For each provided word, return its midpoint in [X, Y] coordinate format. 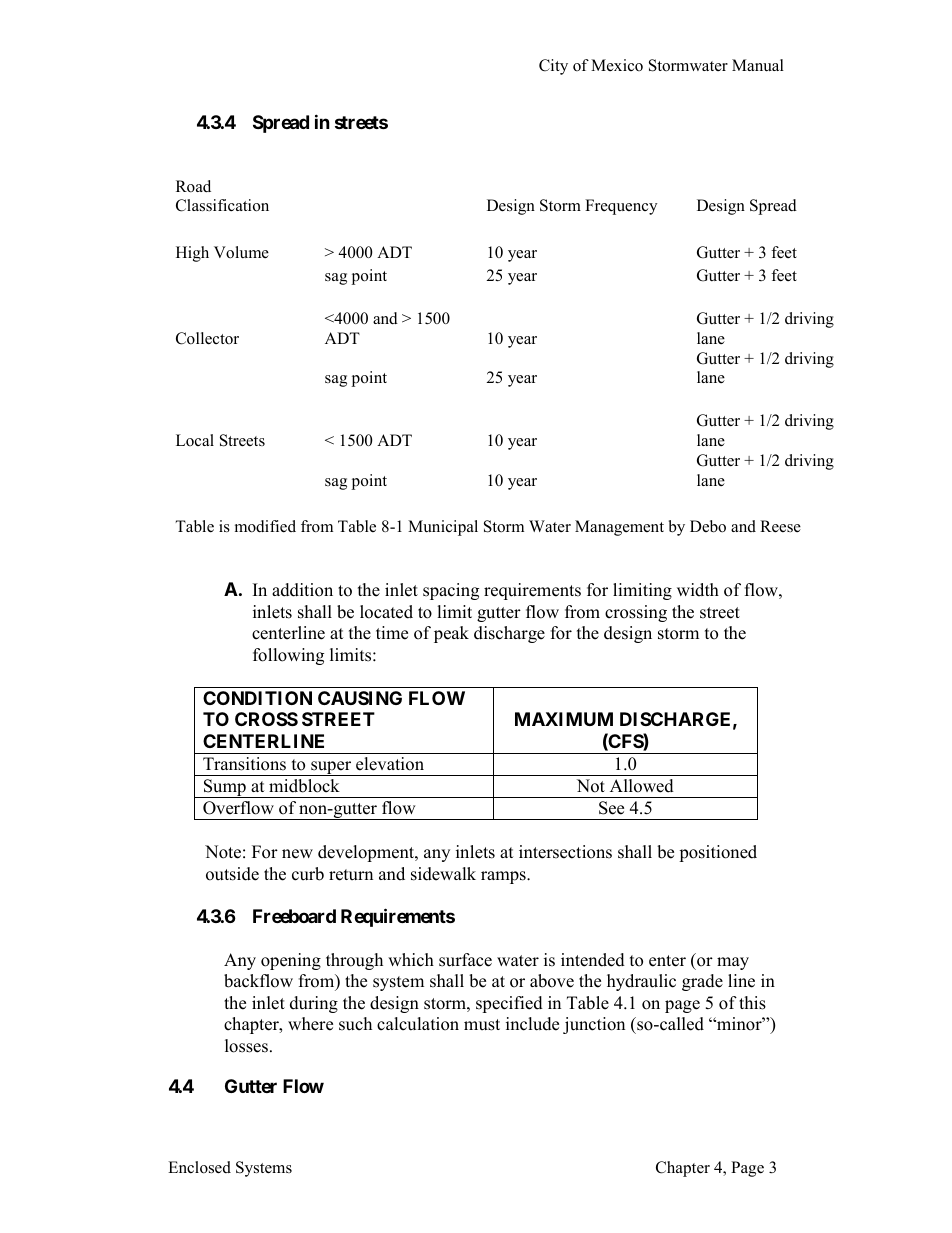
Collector [207, 338]
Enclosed [199, 1167]
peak [451, 634]
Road [193, 186]
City [553, 67]
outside [232, 874]
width [698, 590]
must [482, 1025]
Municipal [443, 528]
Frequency [621, 207]
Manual [758, 65]
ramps [504, 877]
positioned [718, 853]
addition [302, 590]
